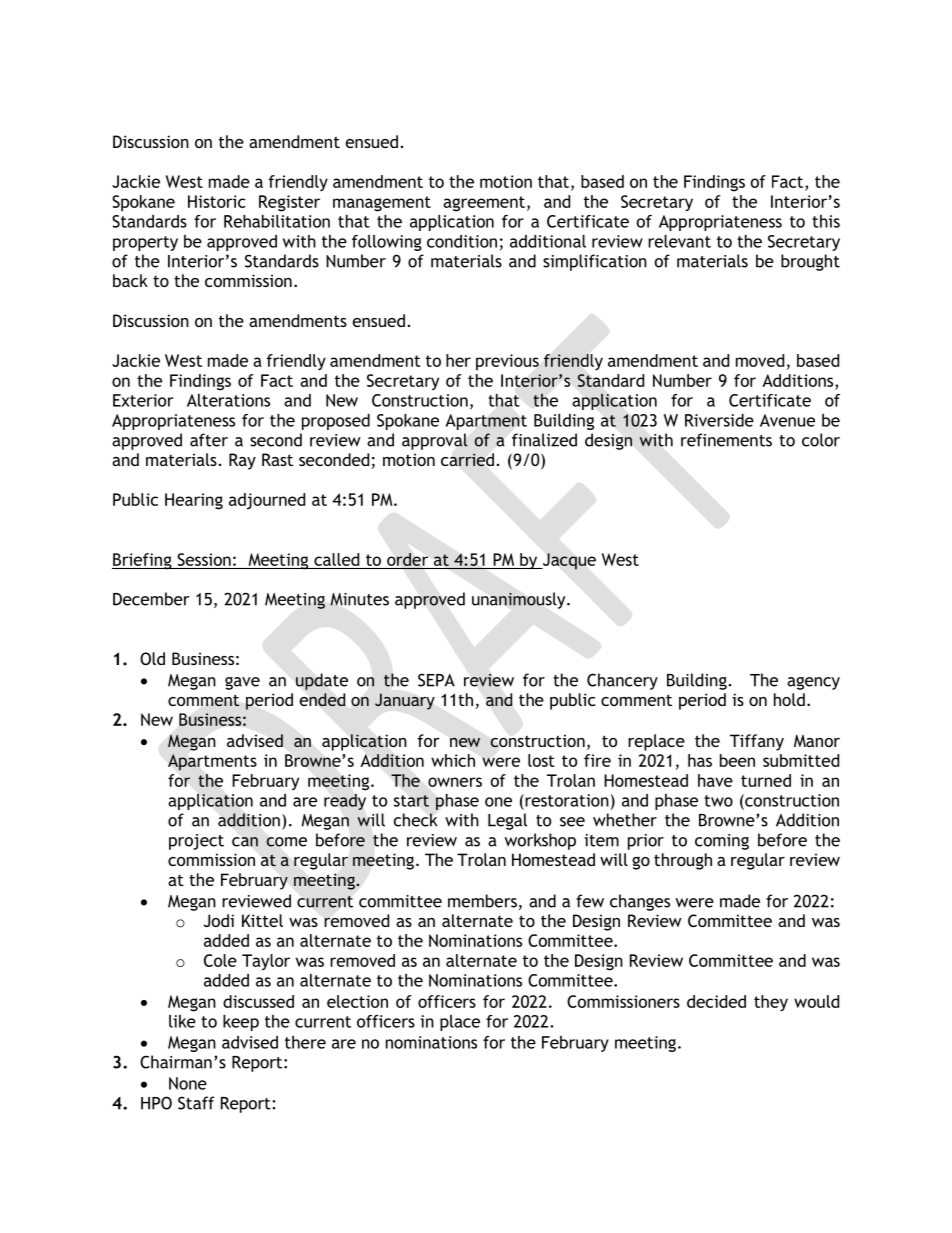 This screenshot has width=952, height=1233. What do you see at coordinates (726, 440) in the screenshot?
I see `refinements` at bounding box center [726, 440].
